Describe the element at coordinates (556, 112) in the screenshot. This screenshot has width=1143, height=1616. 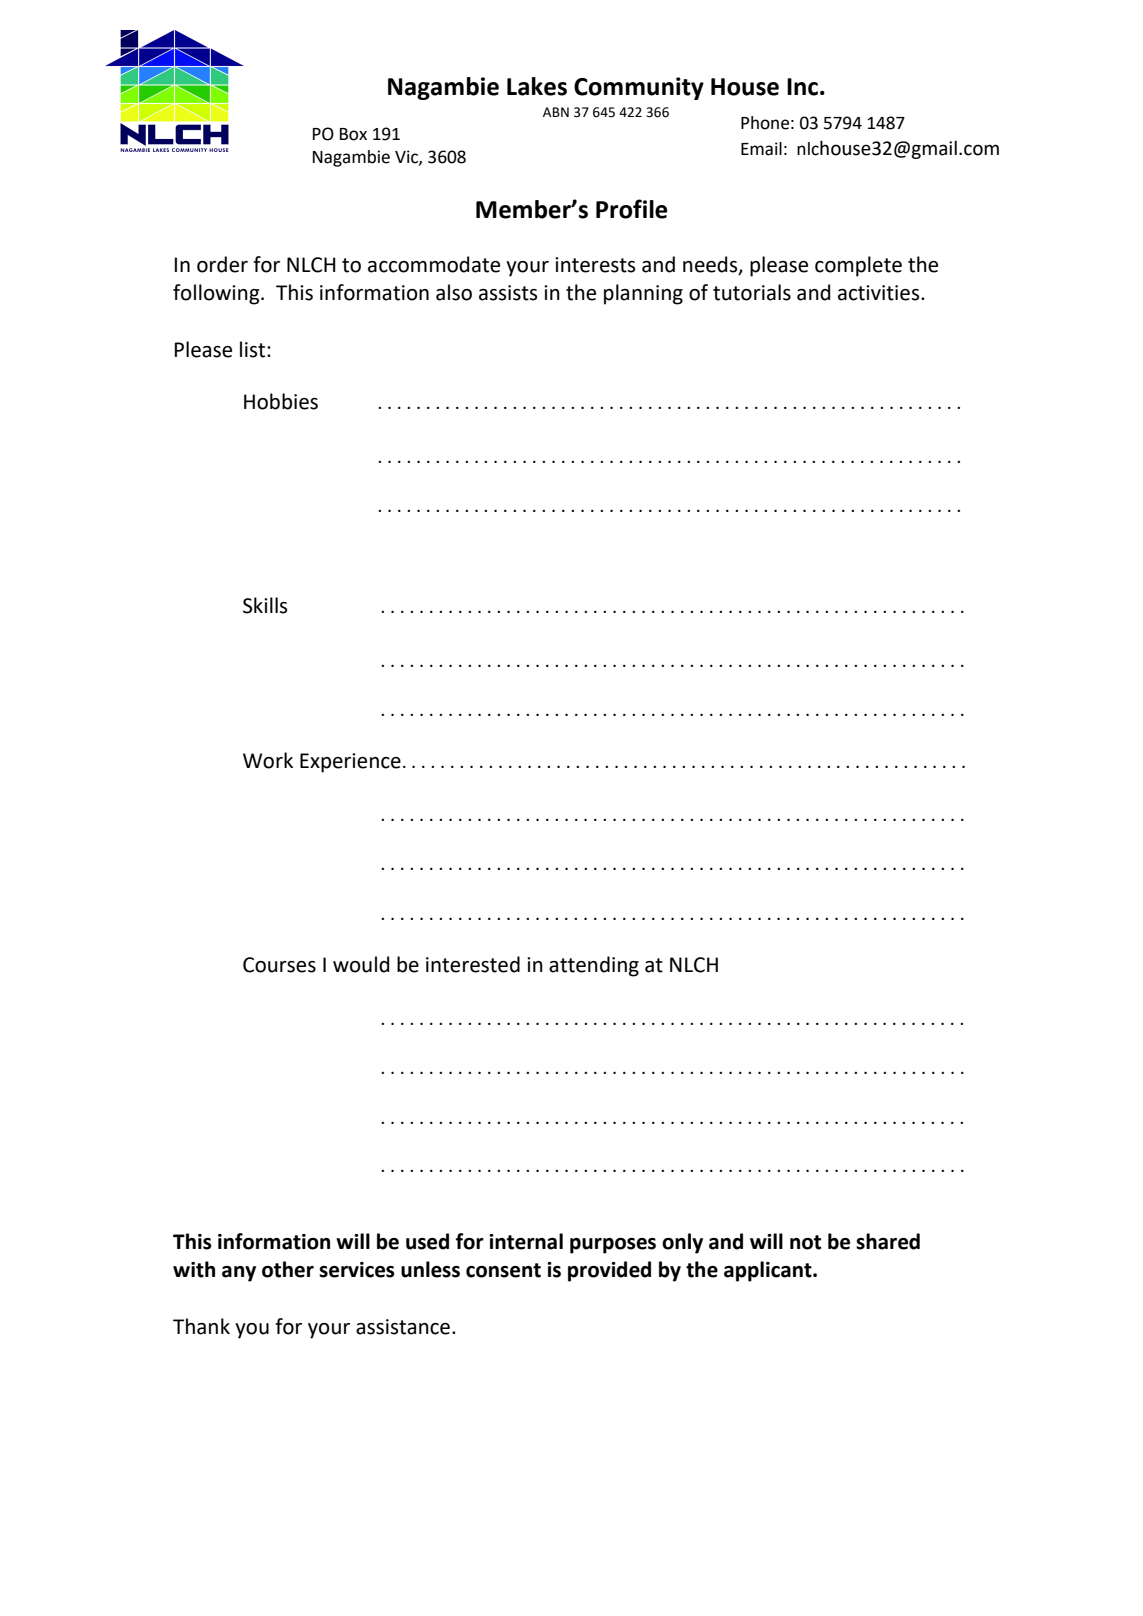
I see `ABN` at that location.
